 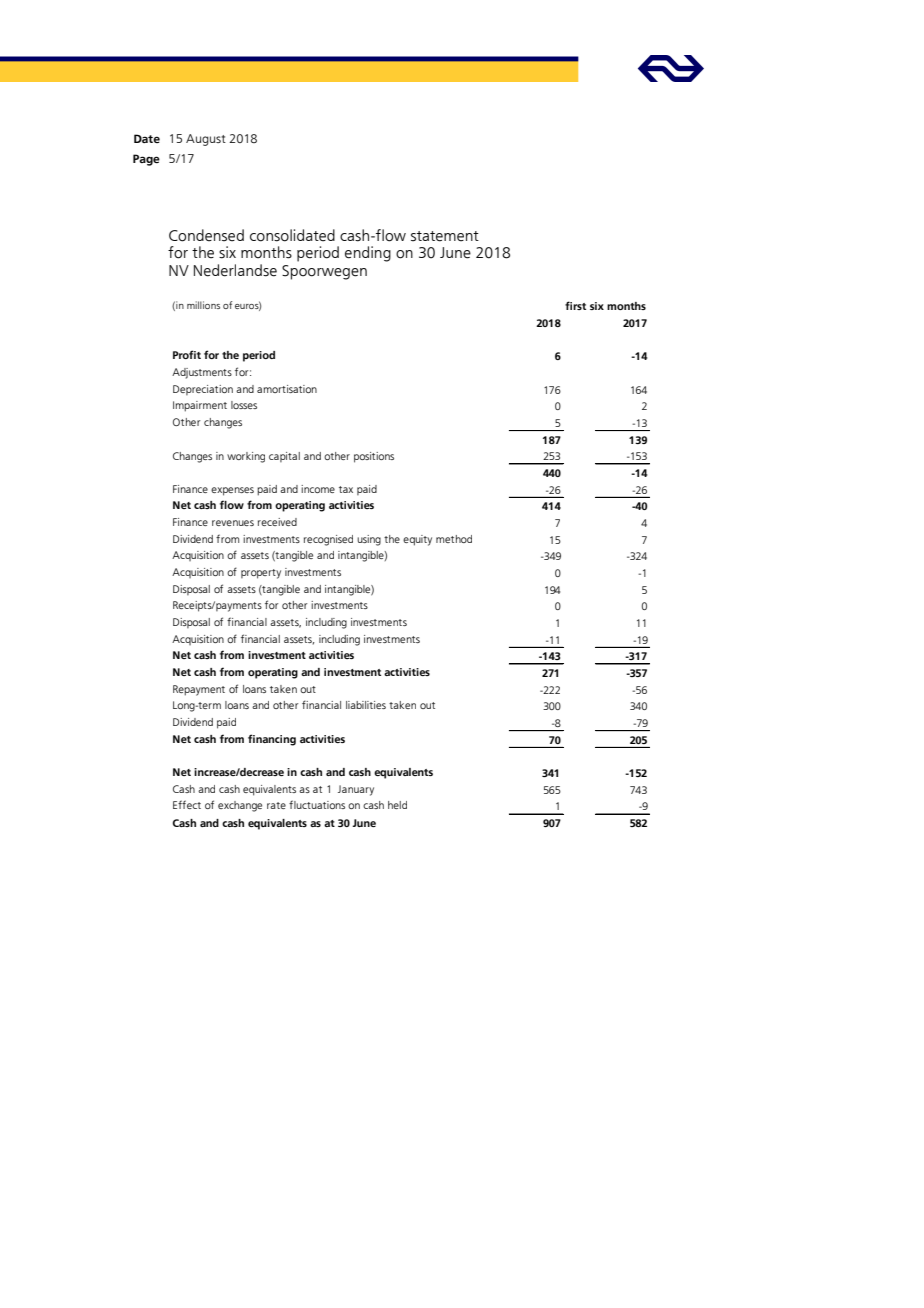 I want to click on ending, so click(x=368, y=254).
